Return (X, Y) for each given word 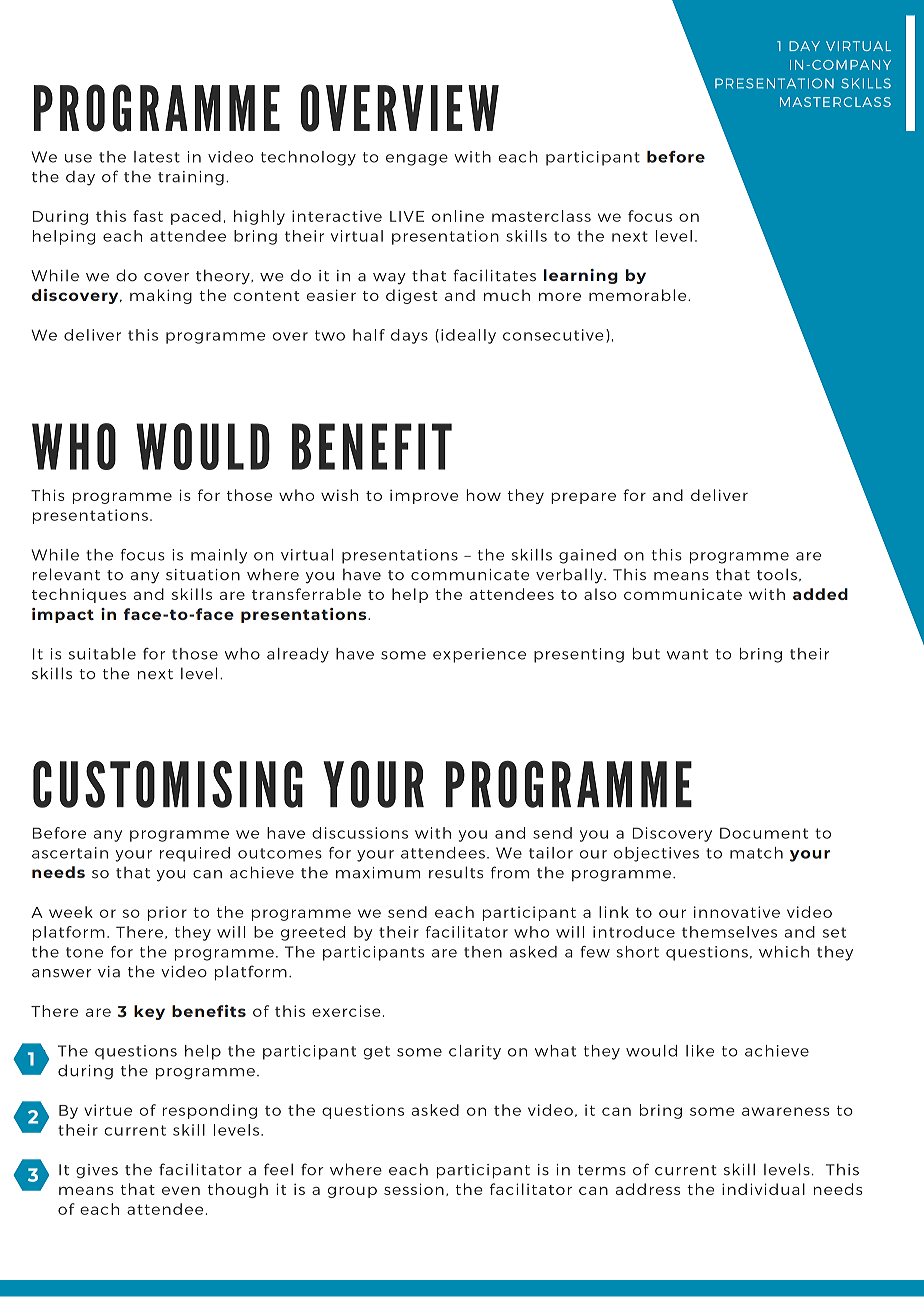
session (414, 1189)
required (195, 854)
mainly (219, 556)
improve (424, 496)
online (458, 216)
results (456, 872)
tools (777, 574)
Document (764, 833)
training (191, 178)
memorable (639, 295)
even (181, 1191)
